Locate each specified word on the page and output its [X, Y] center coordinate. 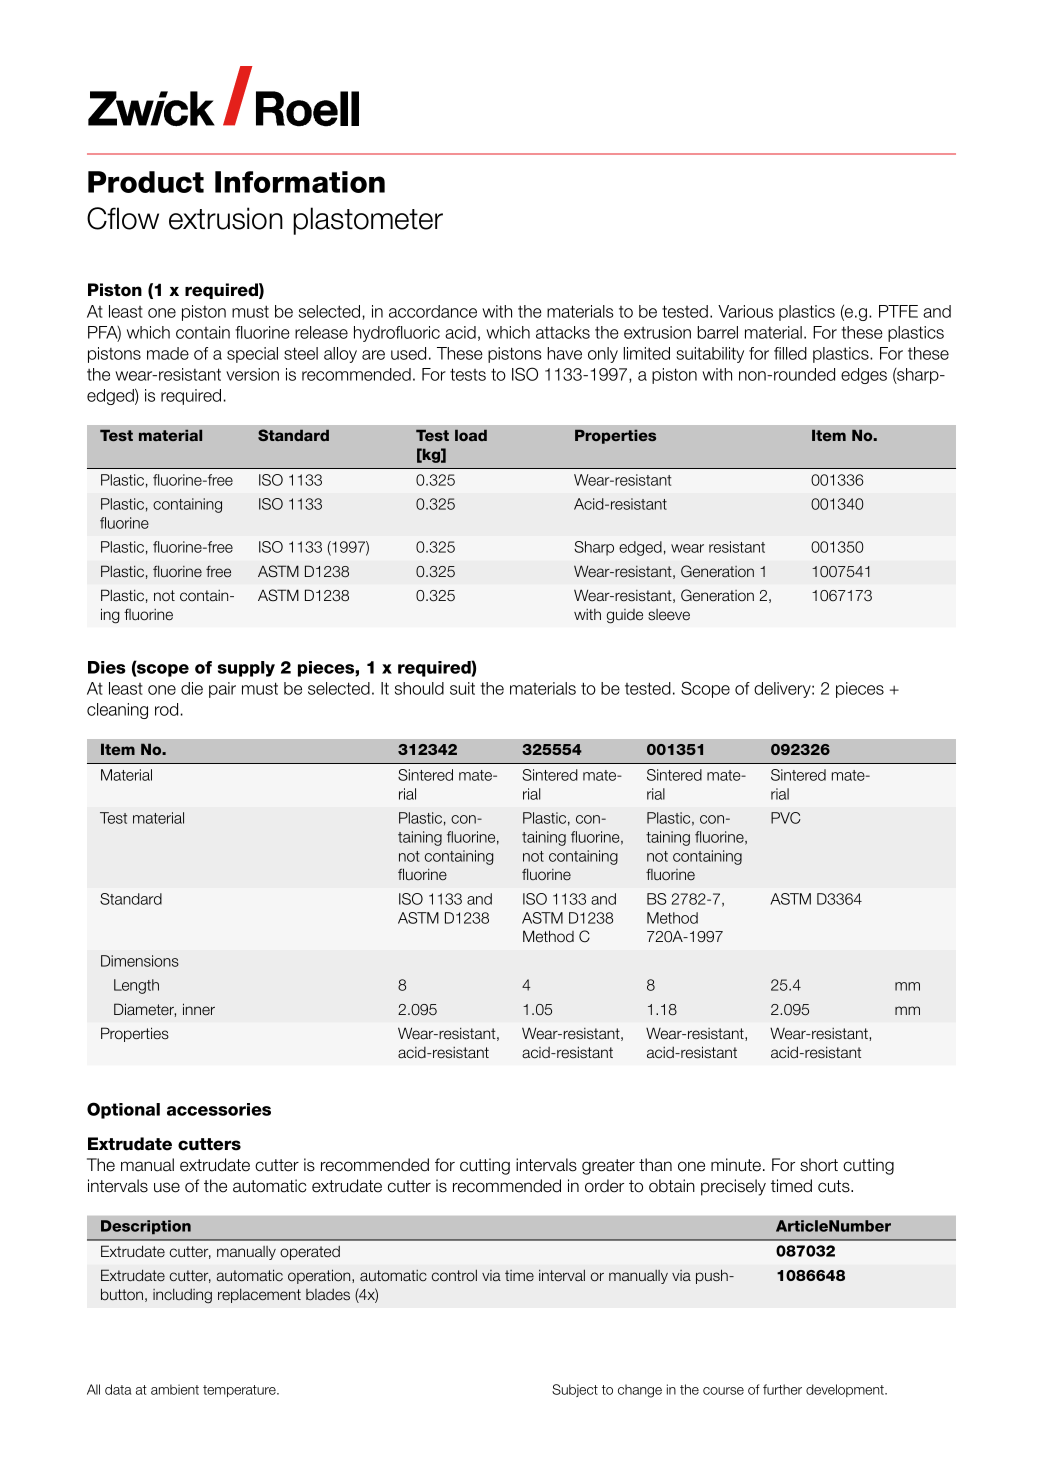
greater [608, 1167]
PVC [786, 818]
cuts [835, 1186]
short [819, 1165]
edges [864, 376]
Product [146, 182]
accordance [433, 311]
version [252, 374]
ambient [175, 1389]
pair [222, 690]
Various [745, 311]
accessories [219, 1109]
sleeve [669, 615]
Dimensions [140, 961]
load [471, 435]
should [419, 688]
